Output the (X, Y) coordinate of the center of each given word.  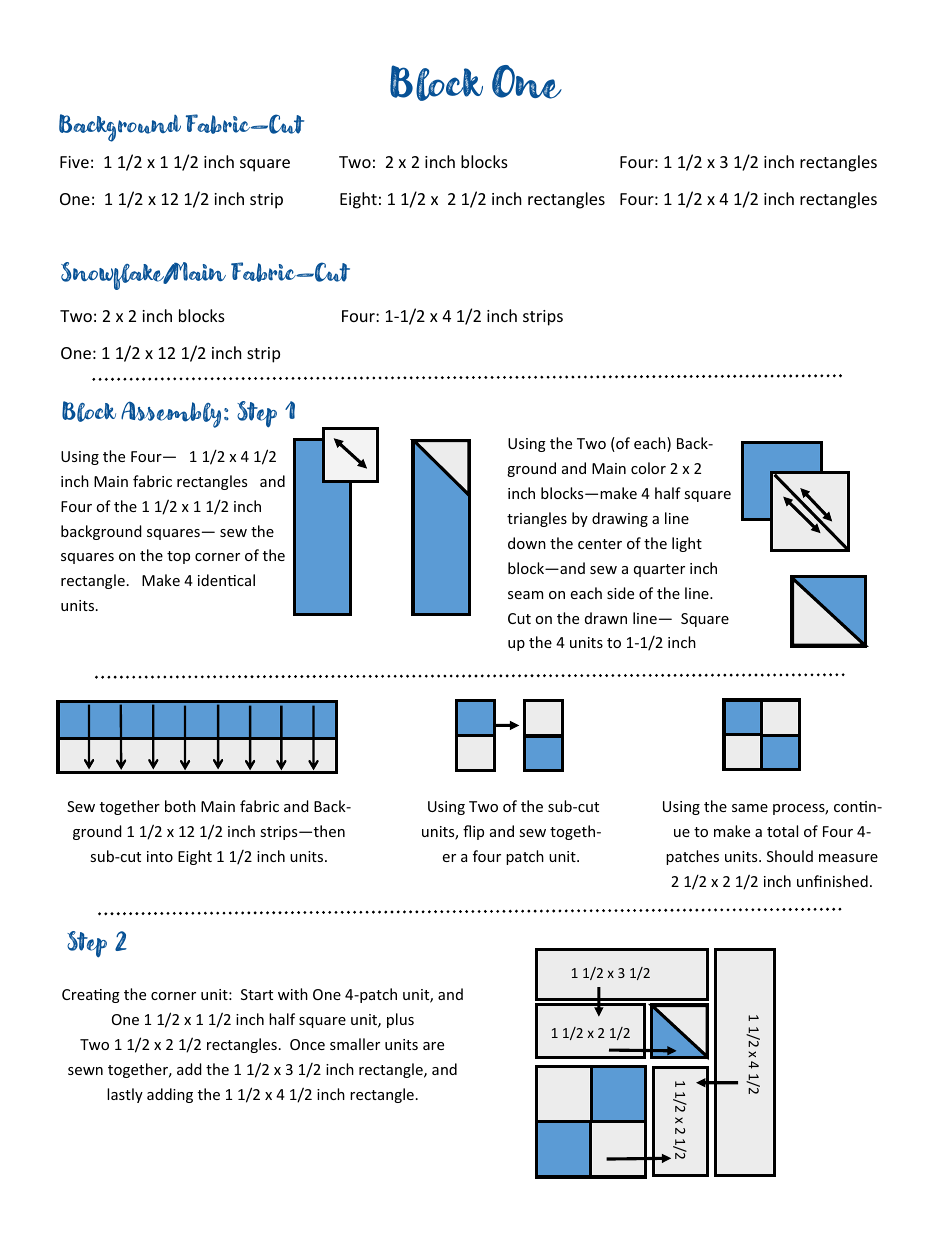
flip (473, 832)
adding (170, 1095)
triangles (537, 519)
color (648, 468)
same (750, 808)
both (180, 806)
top (178, 557)
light (687, 544)
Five (74, 162)
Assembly (171, 414)
